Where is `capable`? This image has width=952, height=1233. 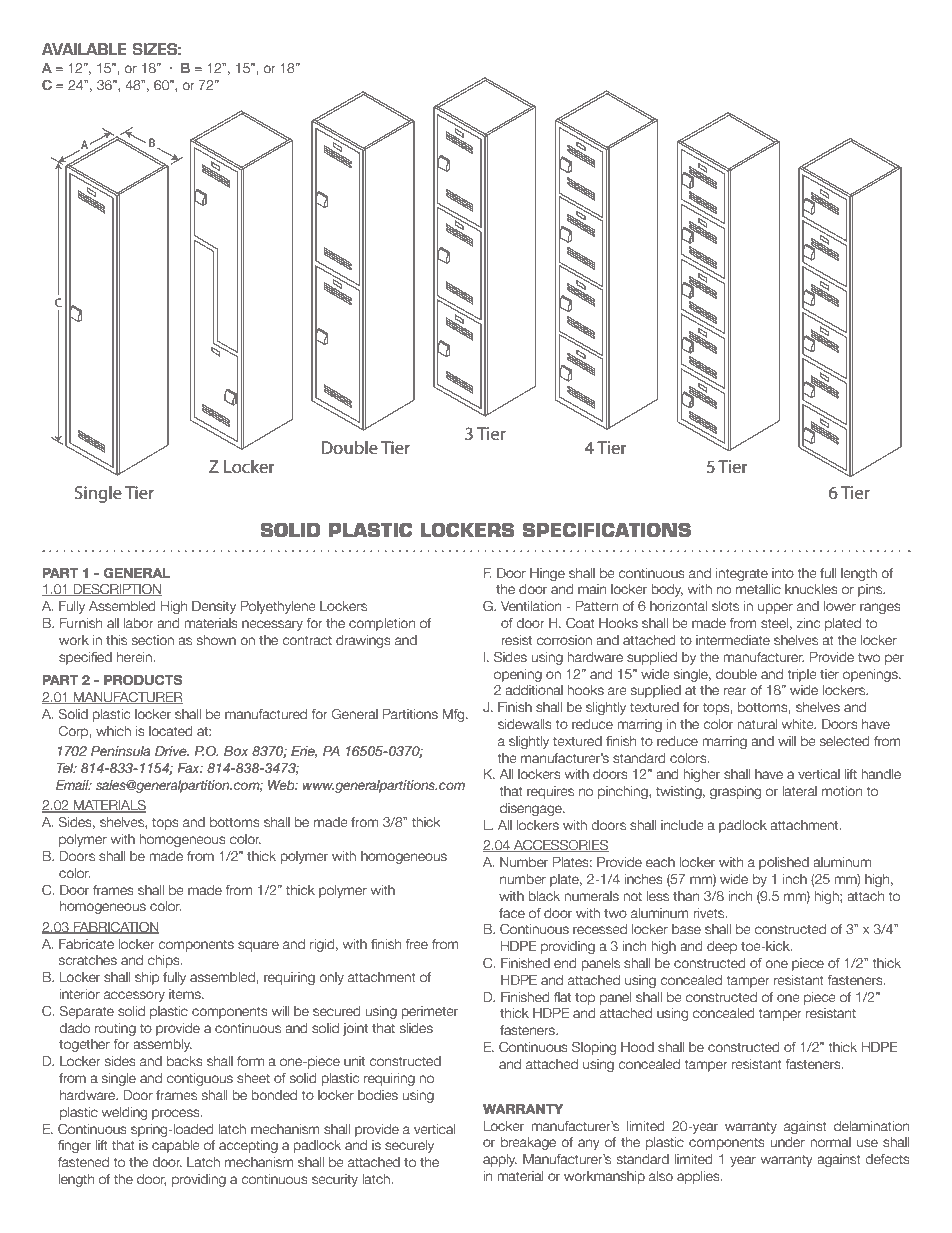
capable is located at coordinates (176, 1146).
